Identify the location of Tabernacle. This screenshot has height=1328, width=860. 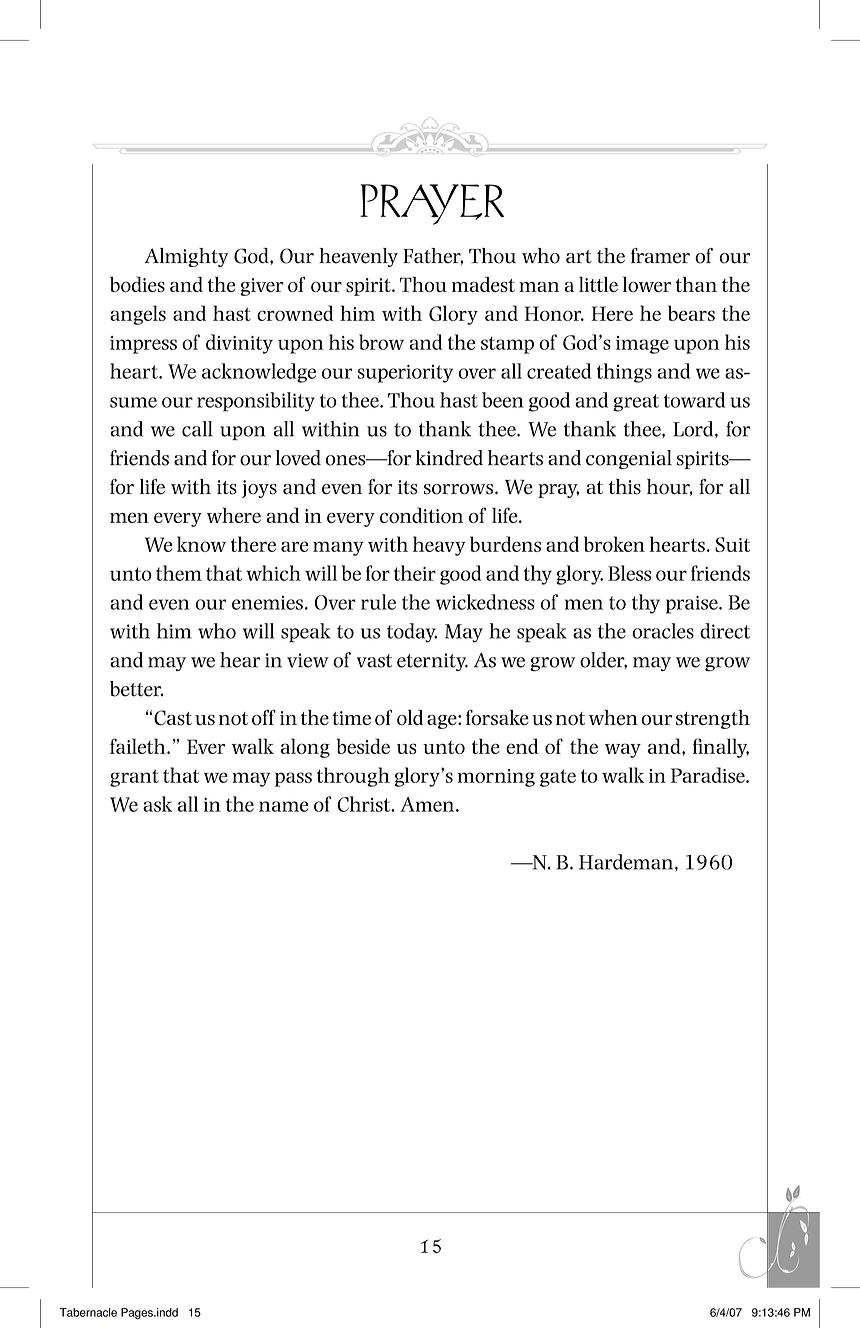
(88, 1312).
